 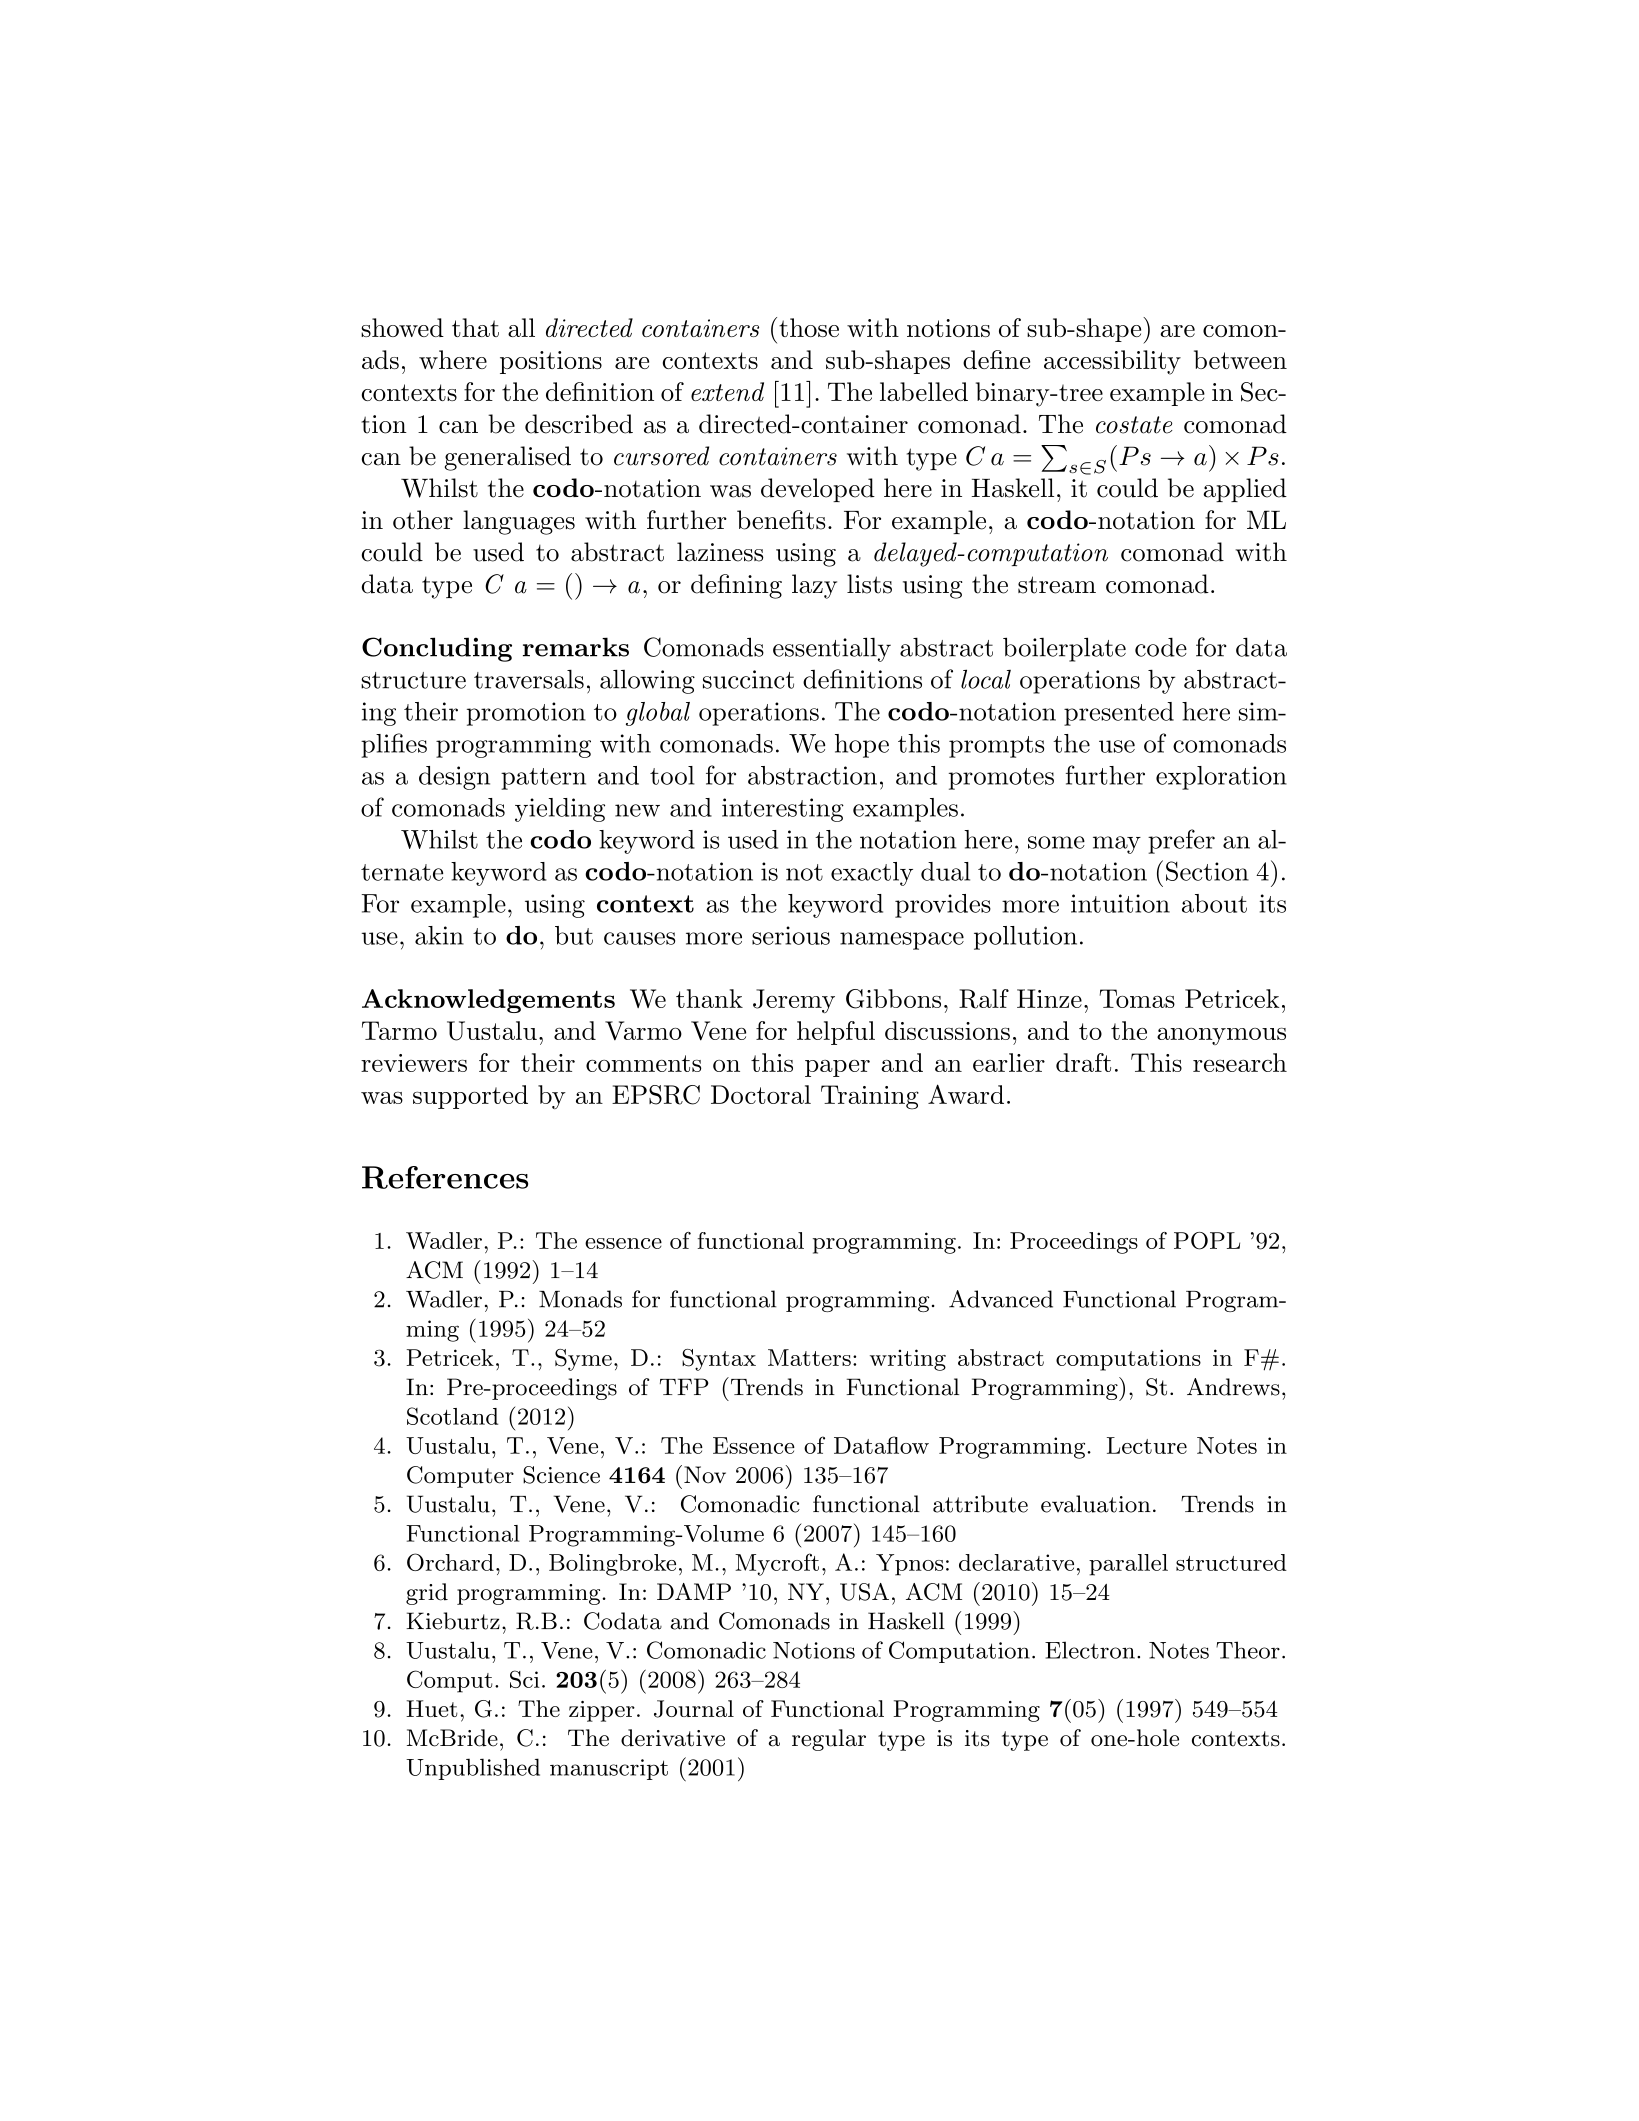 I want to click on References, so click(x=445, y=1177).
